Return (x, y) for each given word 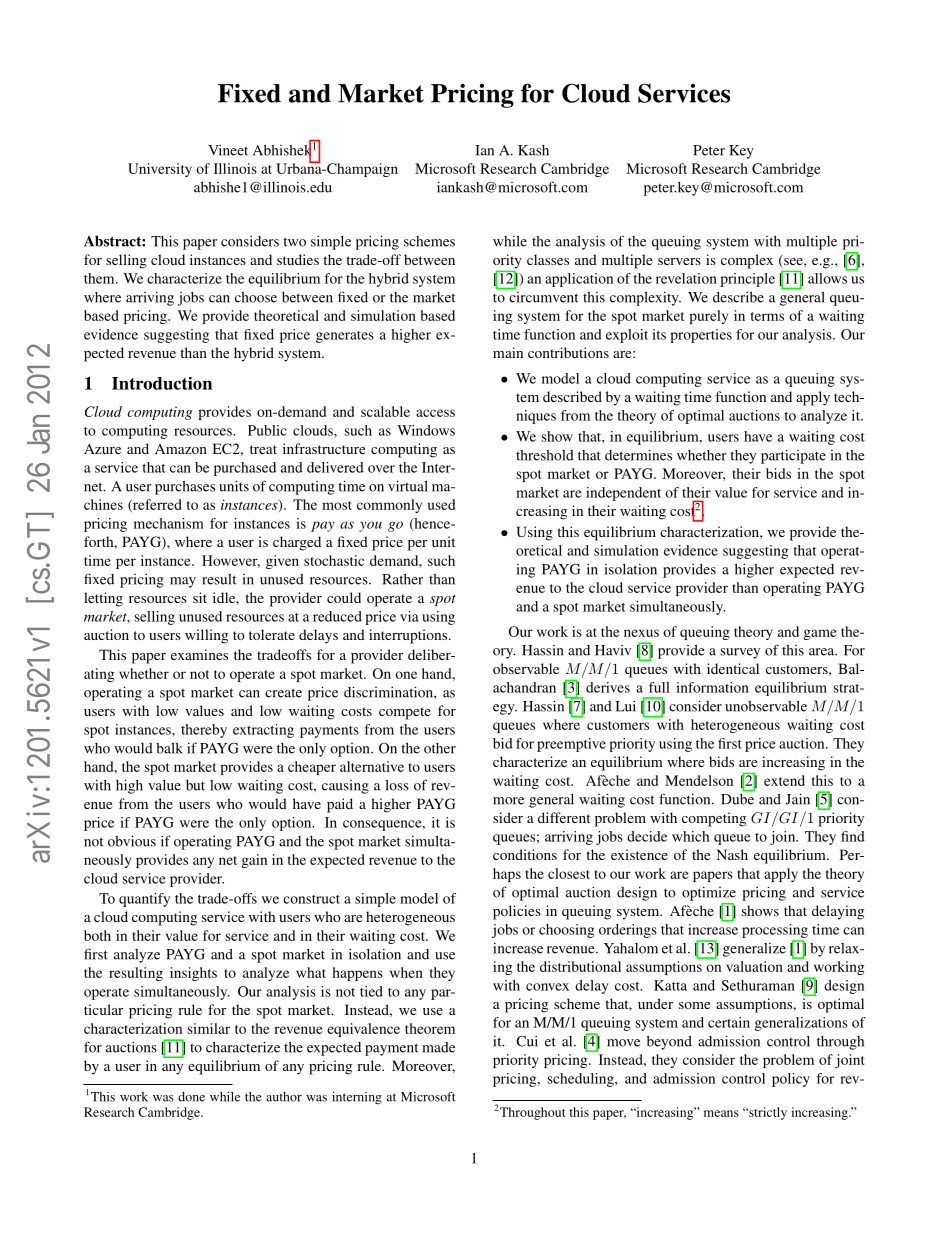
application (579, 280)
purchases (185, 488)
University (160, 170)
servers (679, 261)
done (191, 1097)
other (440, 748)
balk (169, 748)
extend (784, 780)
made (438, 1047)
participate (793, 456)
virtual (408, 486)
